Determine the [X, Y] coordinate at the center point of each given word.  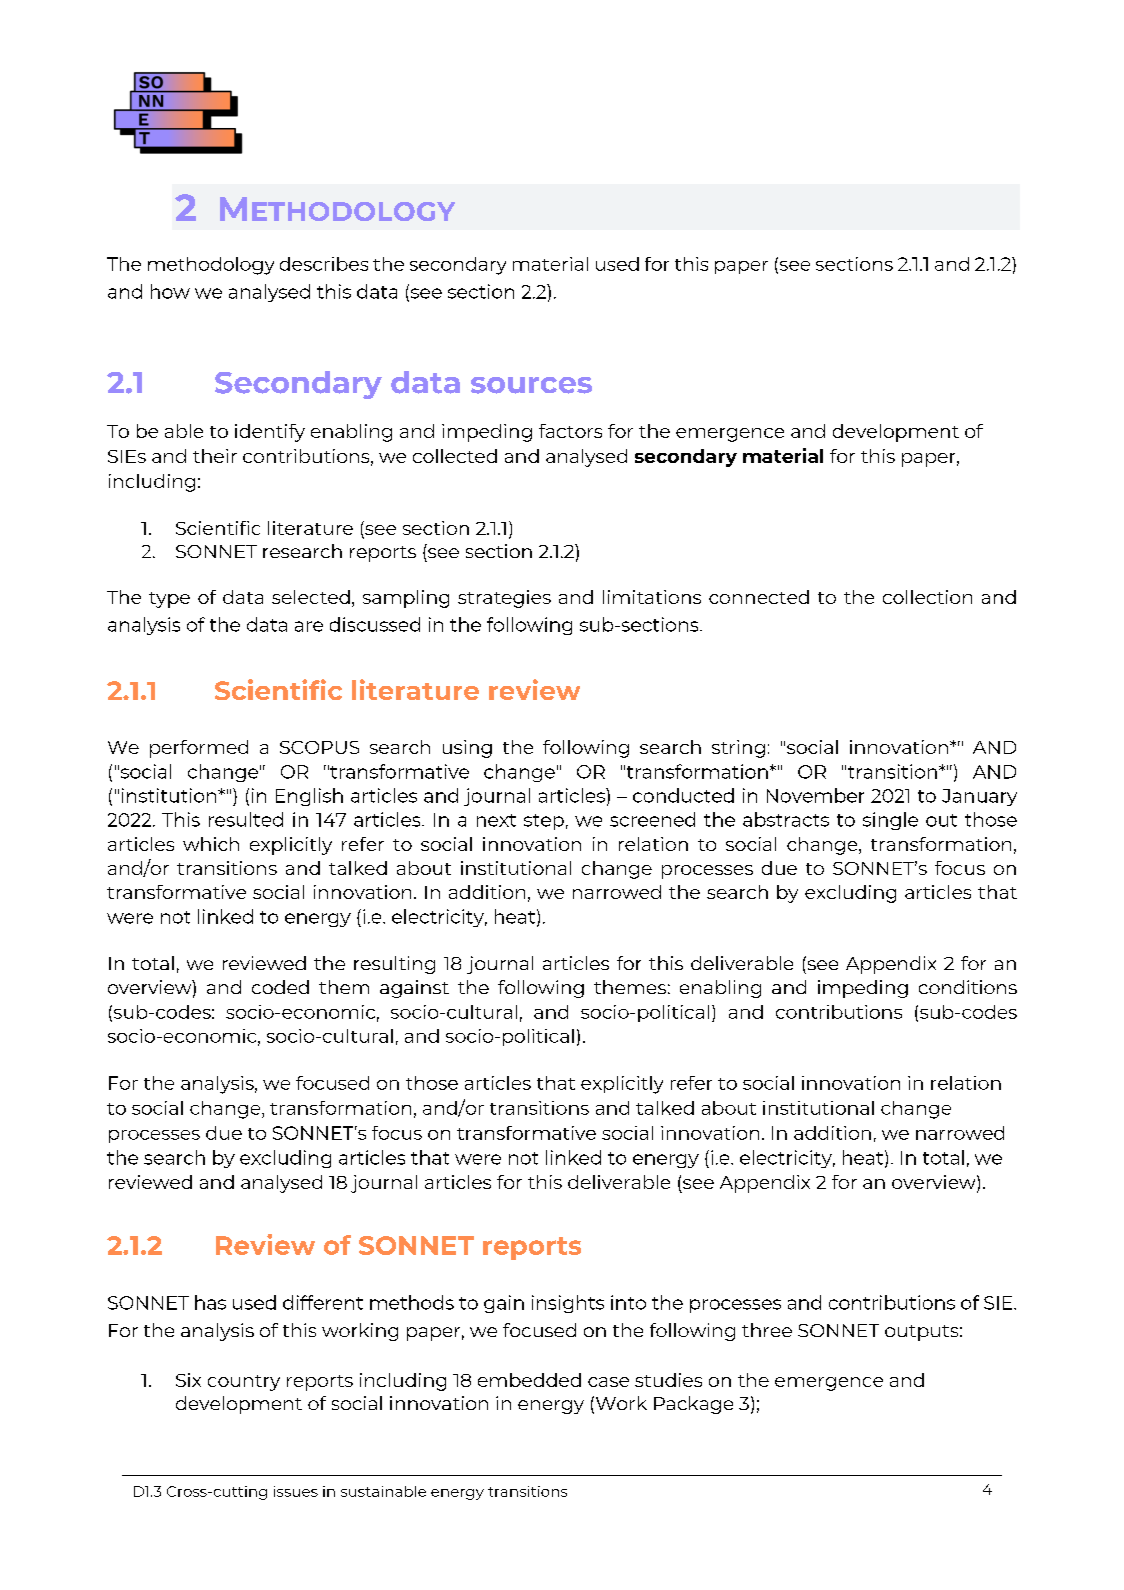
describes [324, 264]
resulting [394, 965]
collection [927, 597]
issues [296, 1491]
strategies [504, 599]
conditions [968, 987]
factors [570, 431]
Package [693, 1405]
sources [531, 385]
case [608, 1382]
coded [280, 987]
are [309, 626]
